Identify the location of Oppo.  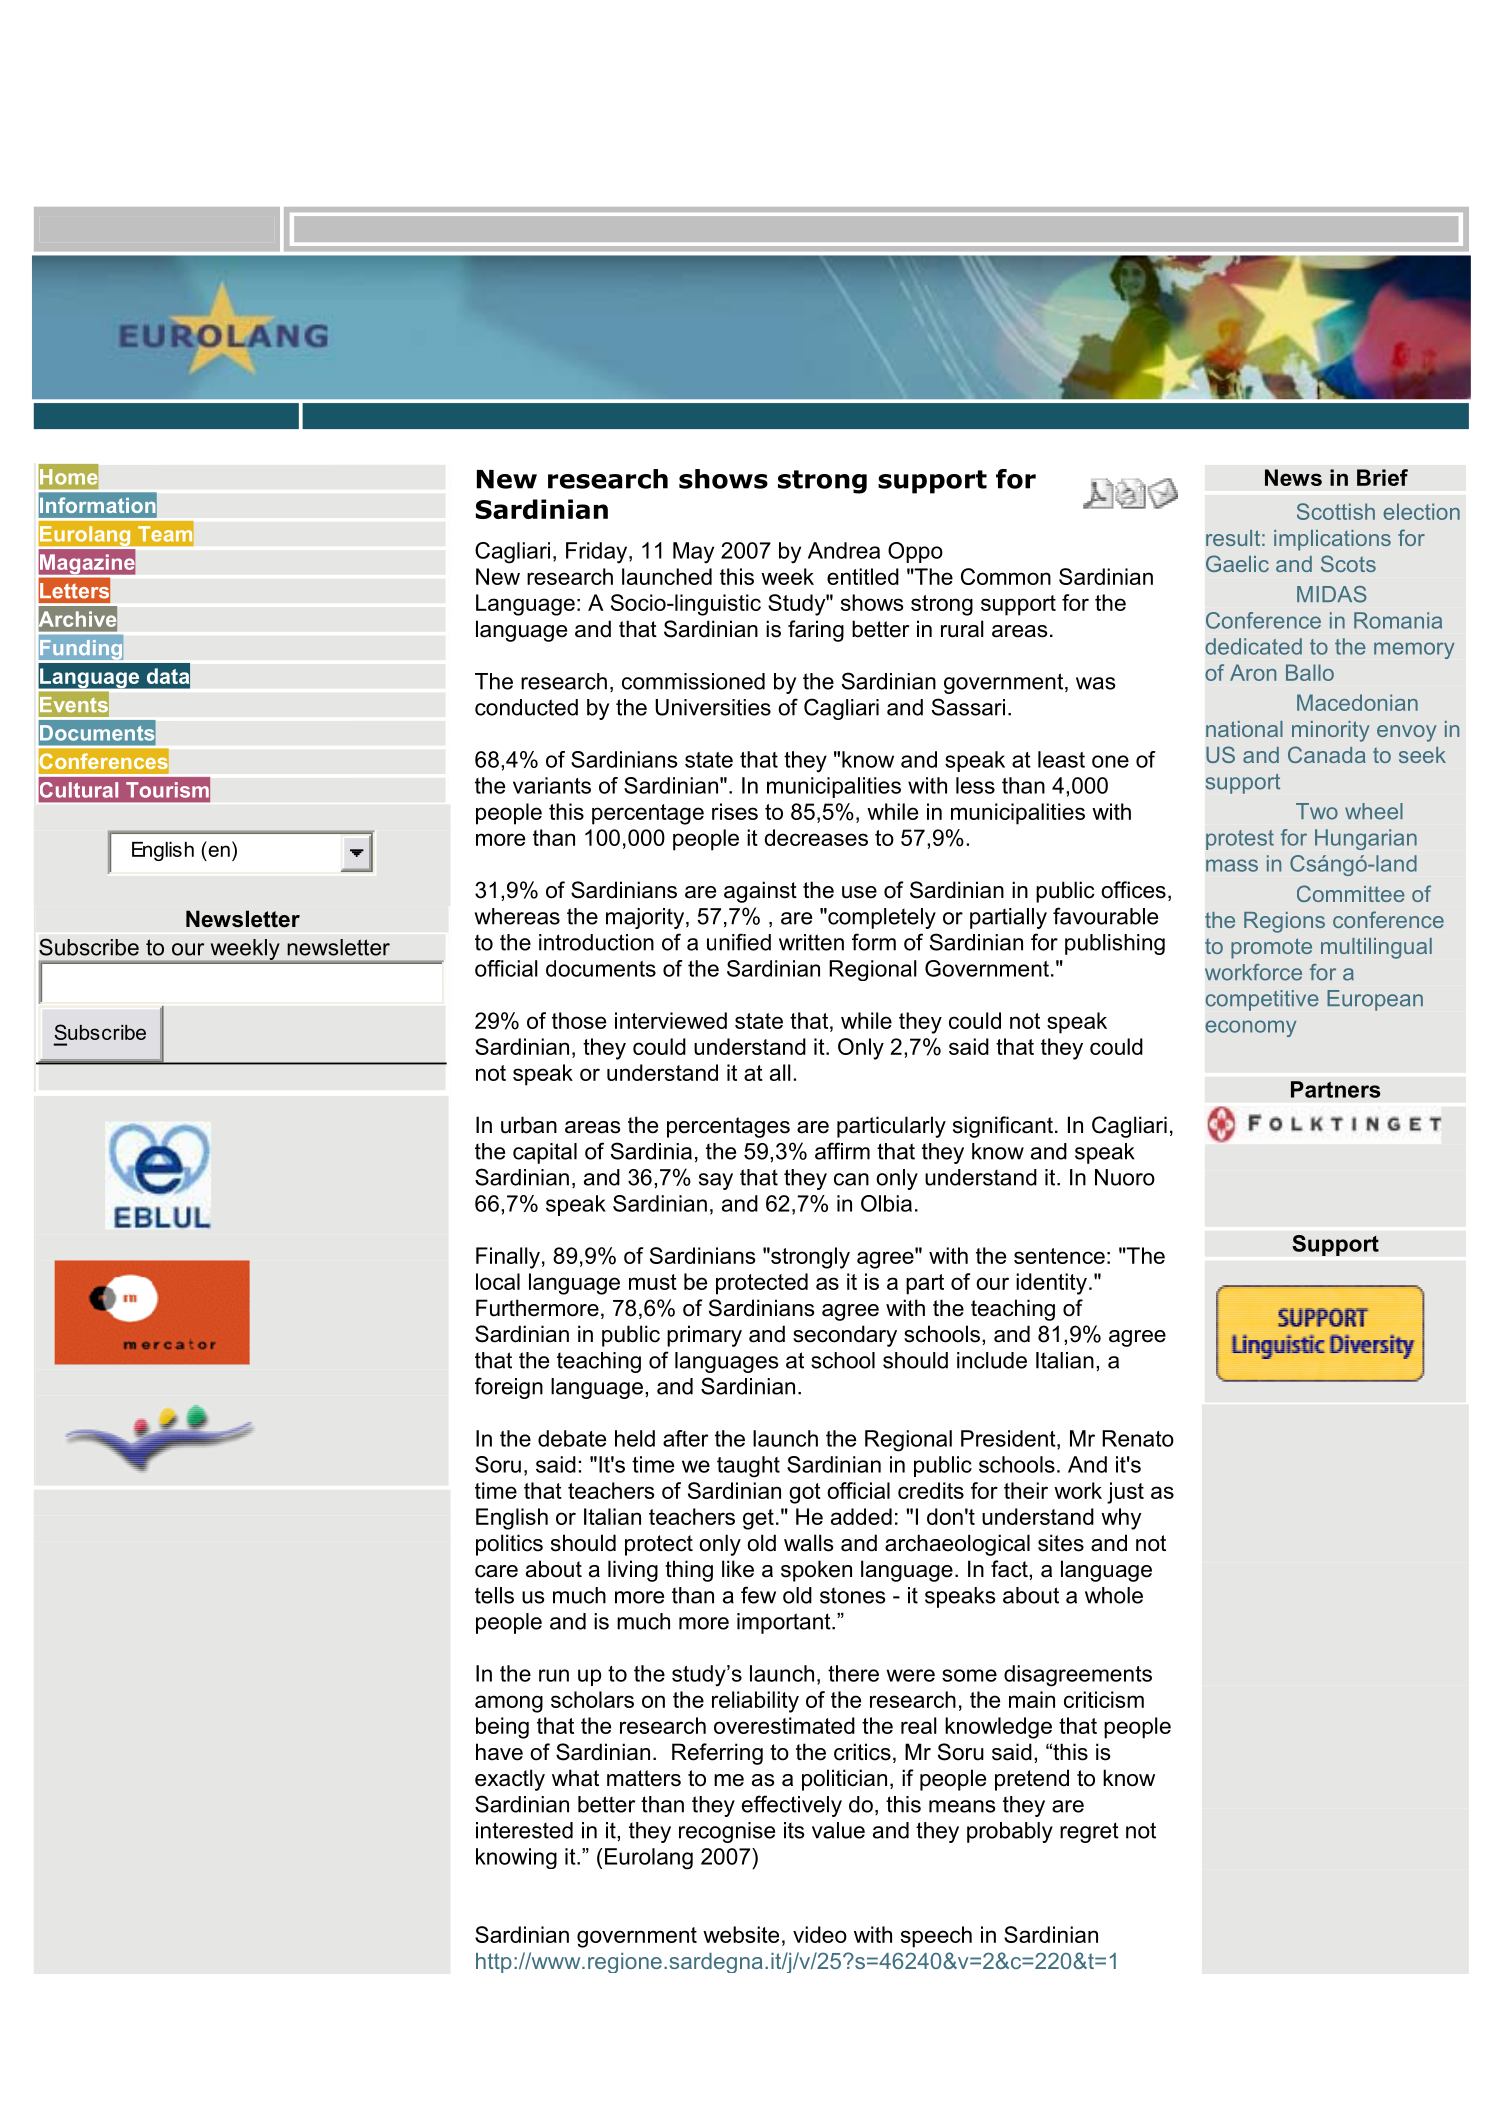
(915, 552).
